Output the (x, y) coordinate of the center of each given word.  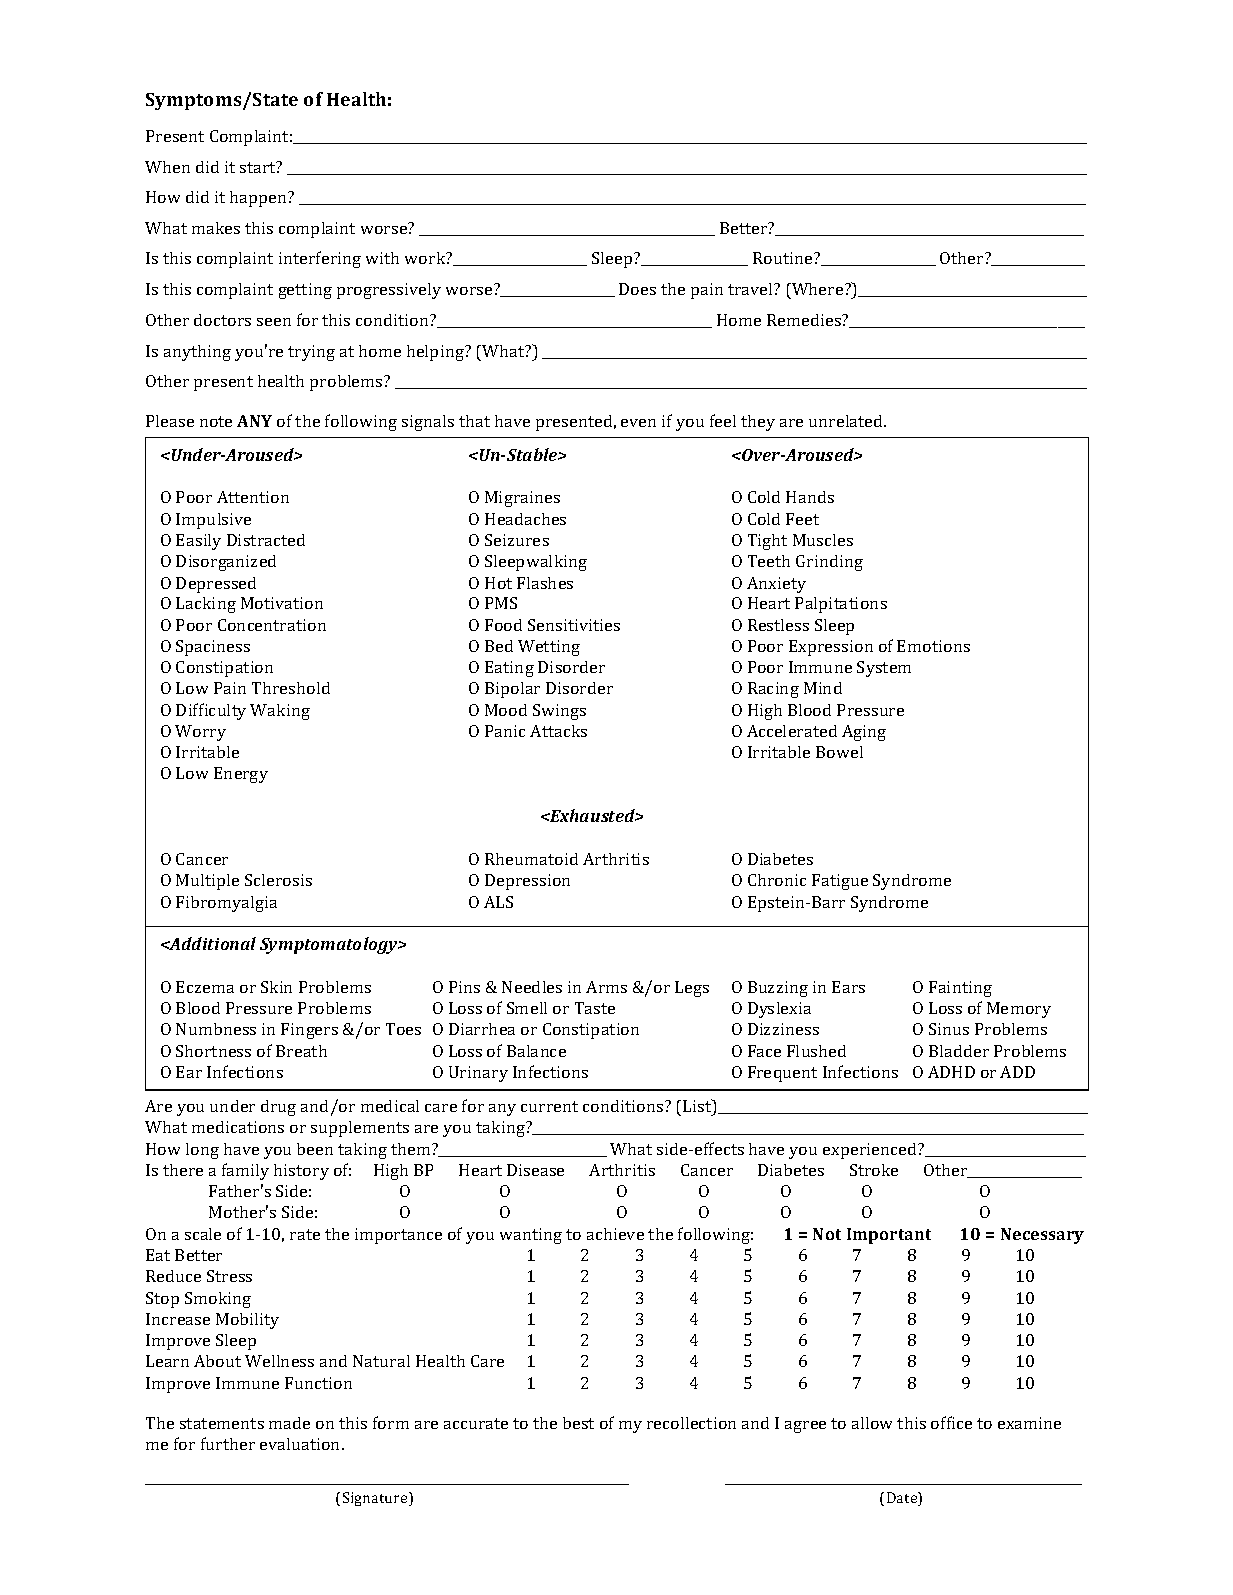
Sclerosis (278, 880)
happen (260, 199)
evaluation (301, 1444)
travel (751, 289)
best (578, 1423)
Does (637, 289)
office (951, 1422)
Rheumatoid (531, 859)
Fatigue (840, 882)
